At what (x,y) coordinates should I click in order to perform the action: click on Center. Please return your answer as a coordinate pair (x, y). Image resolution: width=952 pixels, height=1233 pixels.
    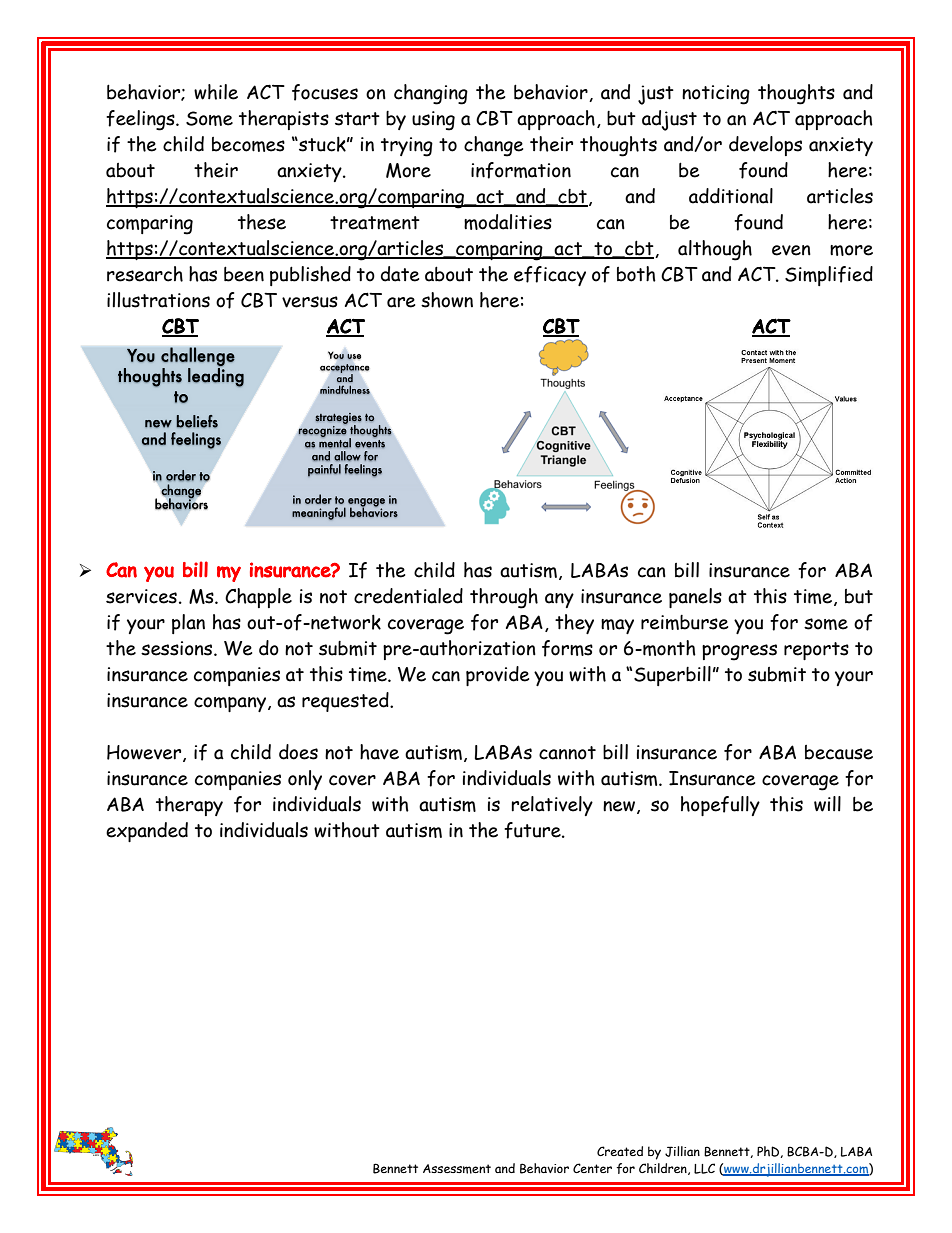
    Looking at the image, I should click on (592, 1168).
